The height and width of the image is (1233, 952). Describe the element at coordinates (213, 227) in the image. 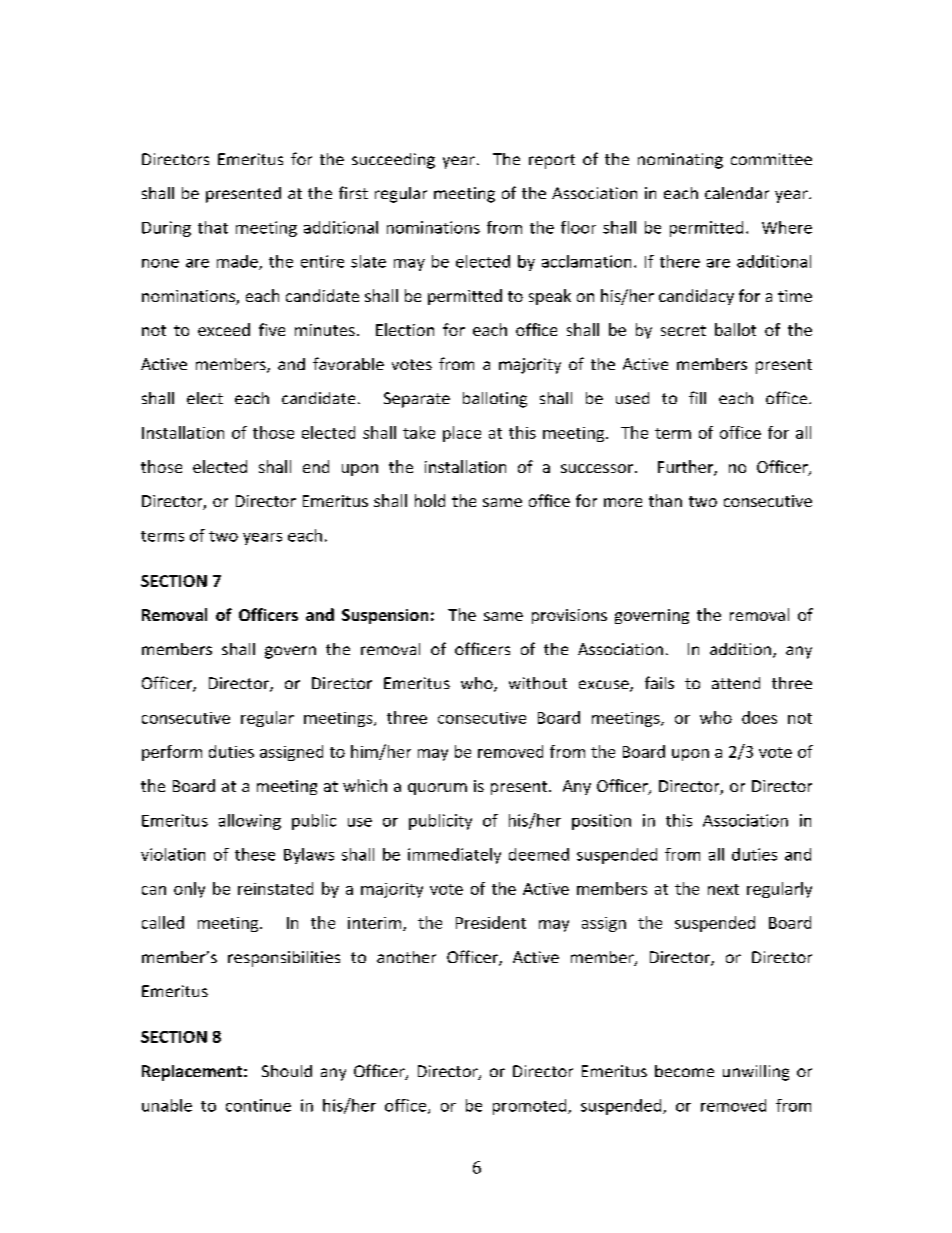

I see `that` at that location.
